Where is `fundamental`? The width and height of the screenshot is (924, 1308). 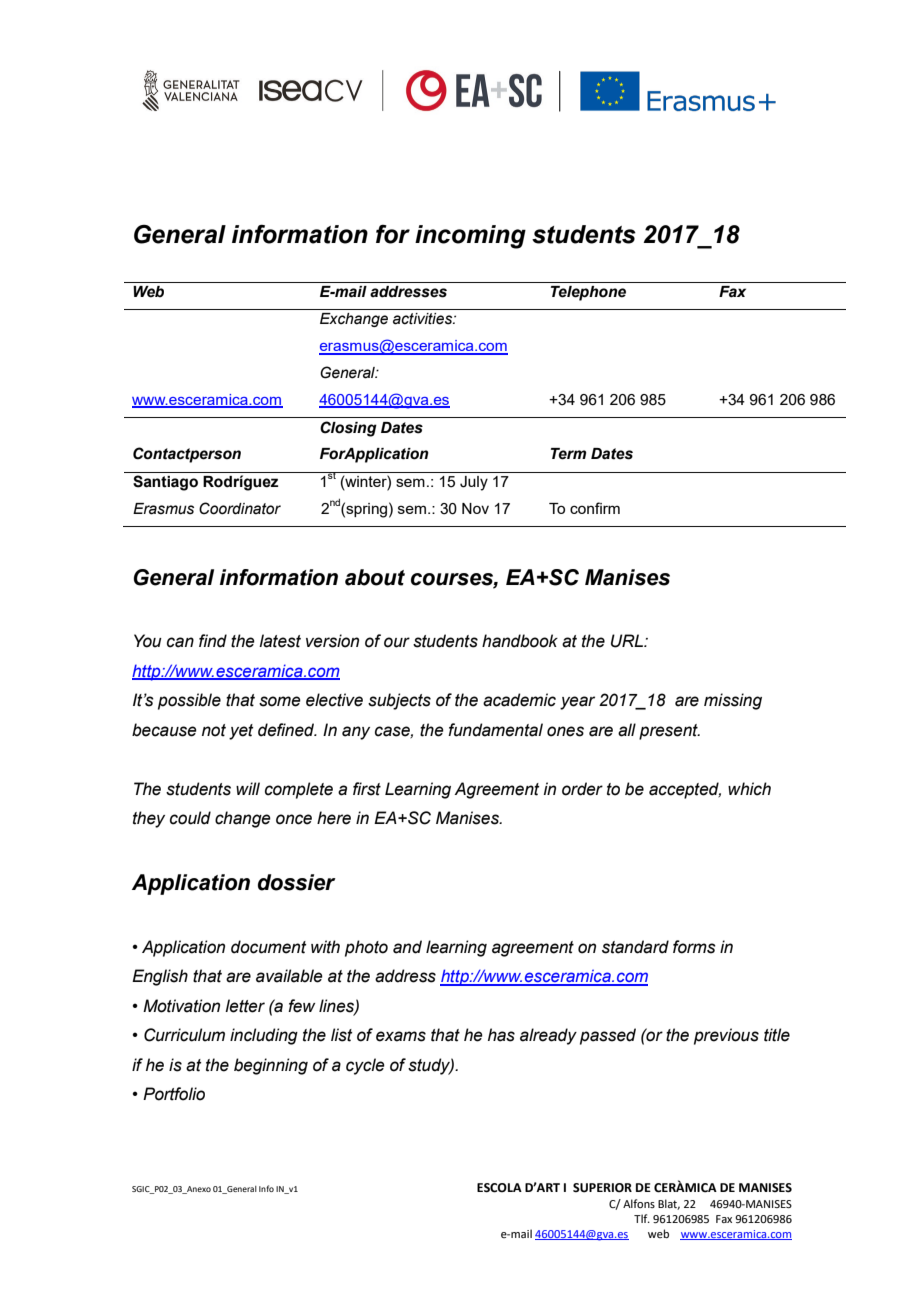
fundamental is located at coordinates (495, 730).
